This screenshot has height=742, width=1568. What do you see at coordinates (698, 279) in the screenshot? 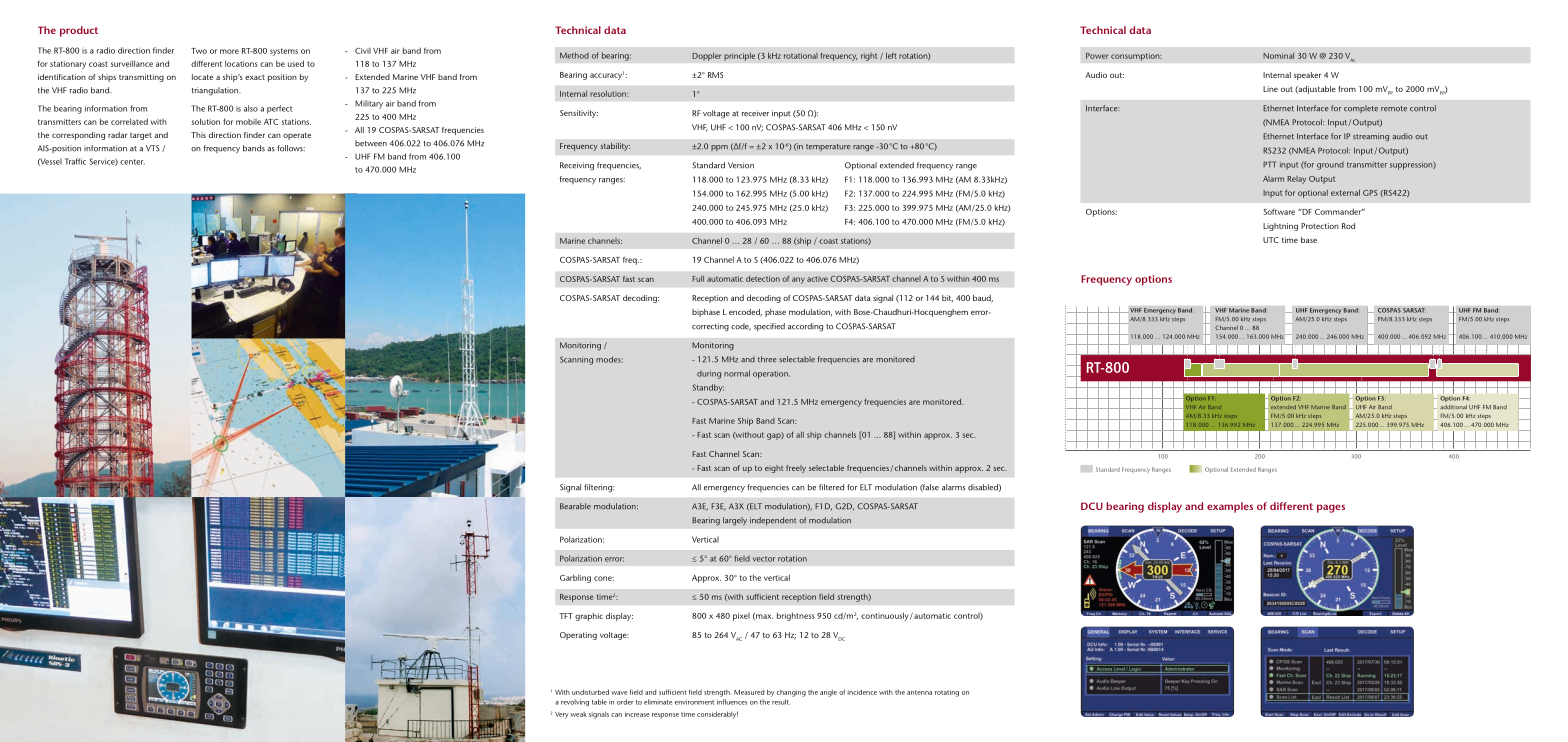
I see `Full` at bounding box center [698, 279].
